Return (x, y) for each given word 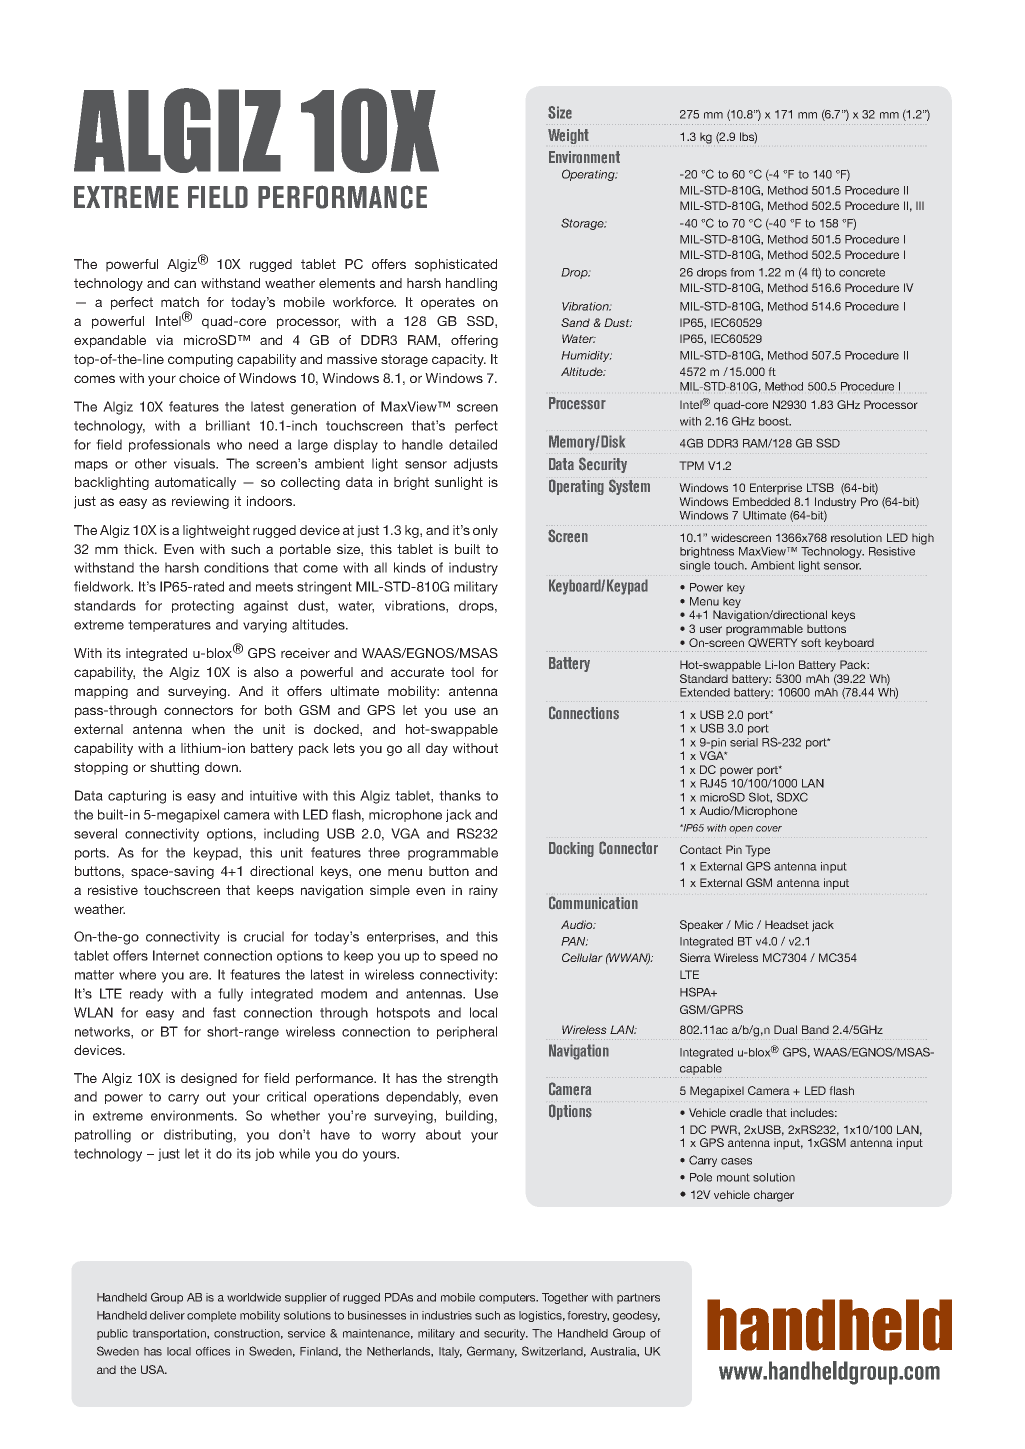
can (185, 284)
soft (811, 642)
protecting (203, 607)
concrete (862, 272)
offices (213, 1351)
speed (459, 956)
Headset (787, 924)
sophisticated (456, 265)
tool (462, 672)
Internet (176, 955)
